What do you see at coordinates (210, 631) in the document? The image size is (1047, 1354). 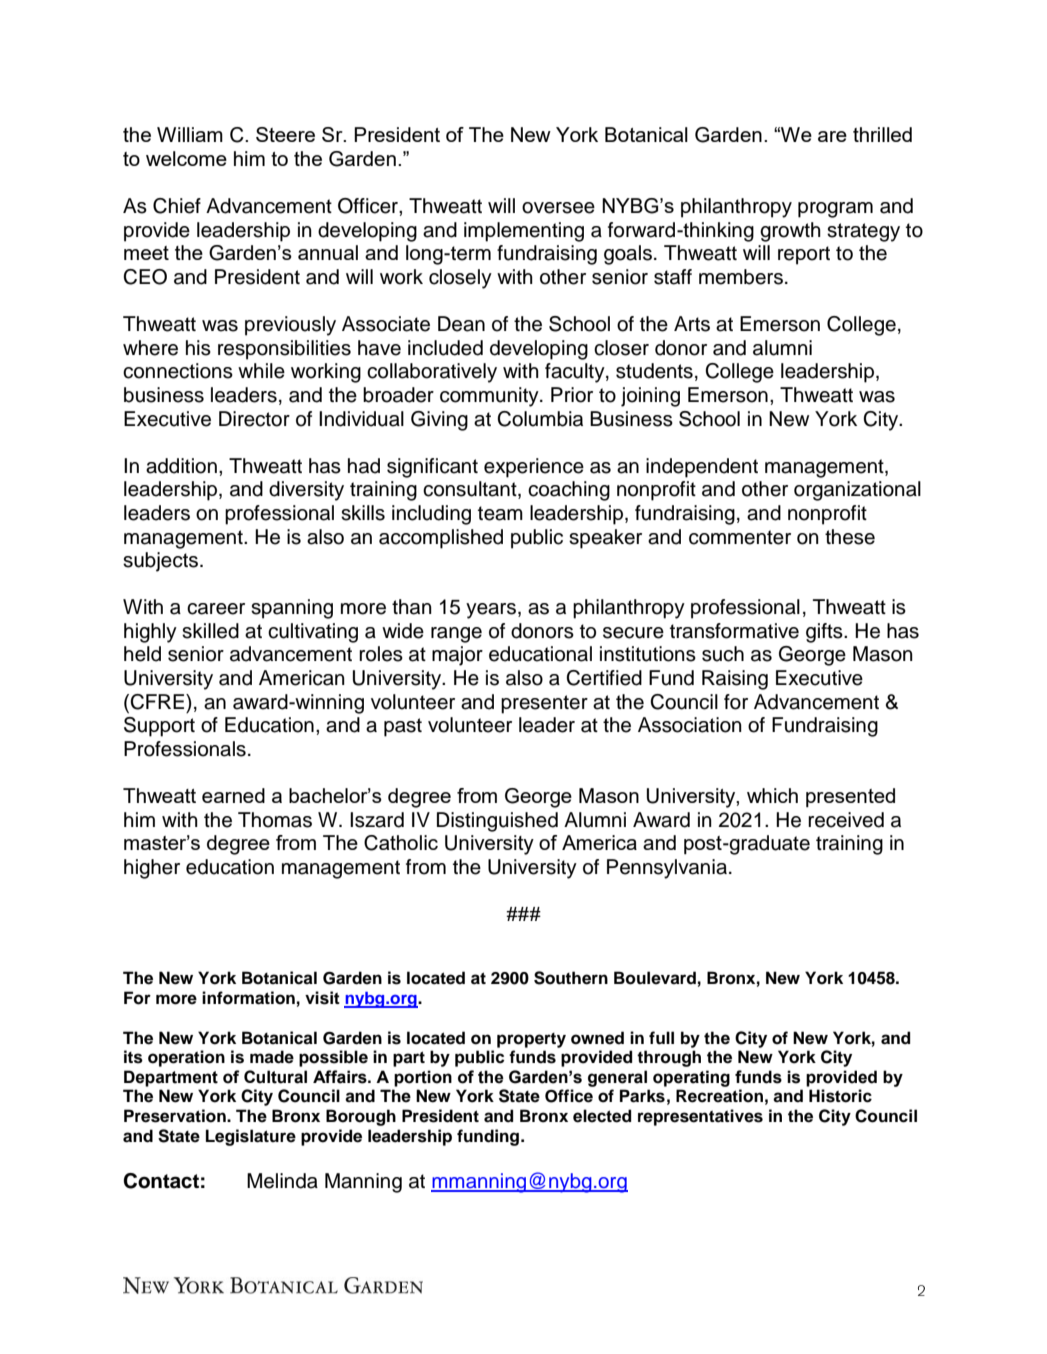 I see `skilled` at bounding box center [210, 631].
